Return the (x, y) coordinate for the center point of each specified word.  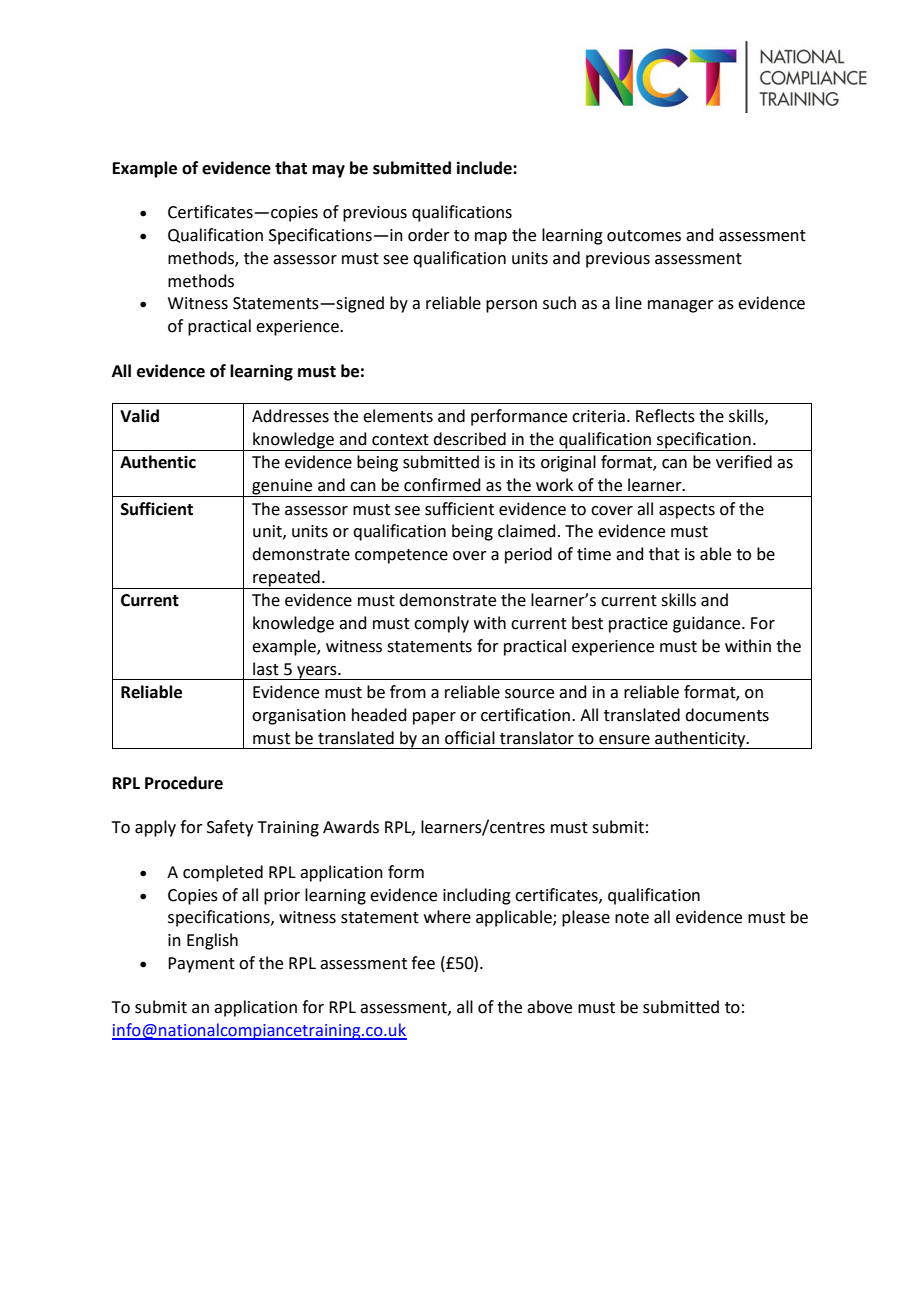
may (328, 171)
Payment (201, 965)
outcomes (644, 236)
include (485, 168)
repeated (286, 578)
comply (441, 624)
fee (423, 963)
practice (638, 625)
